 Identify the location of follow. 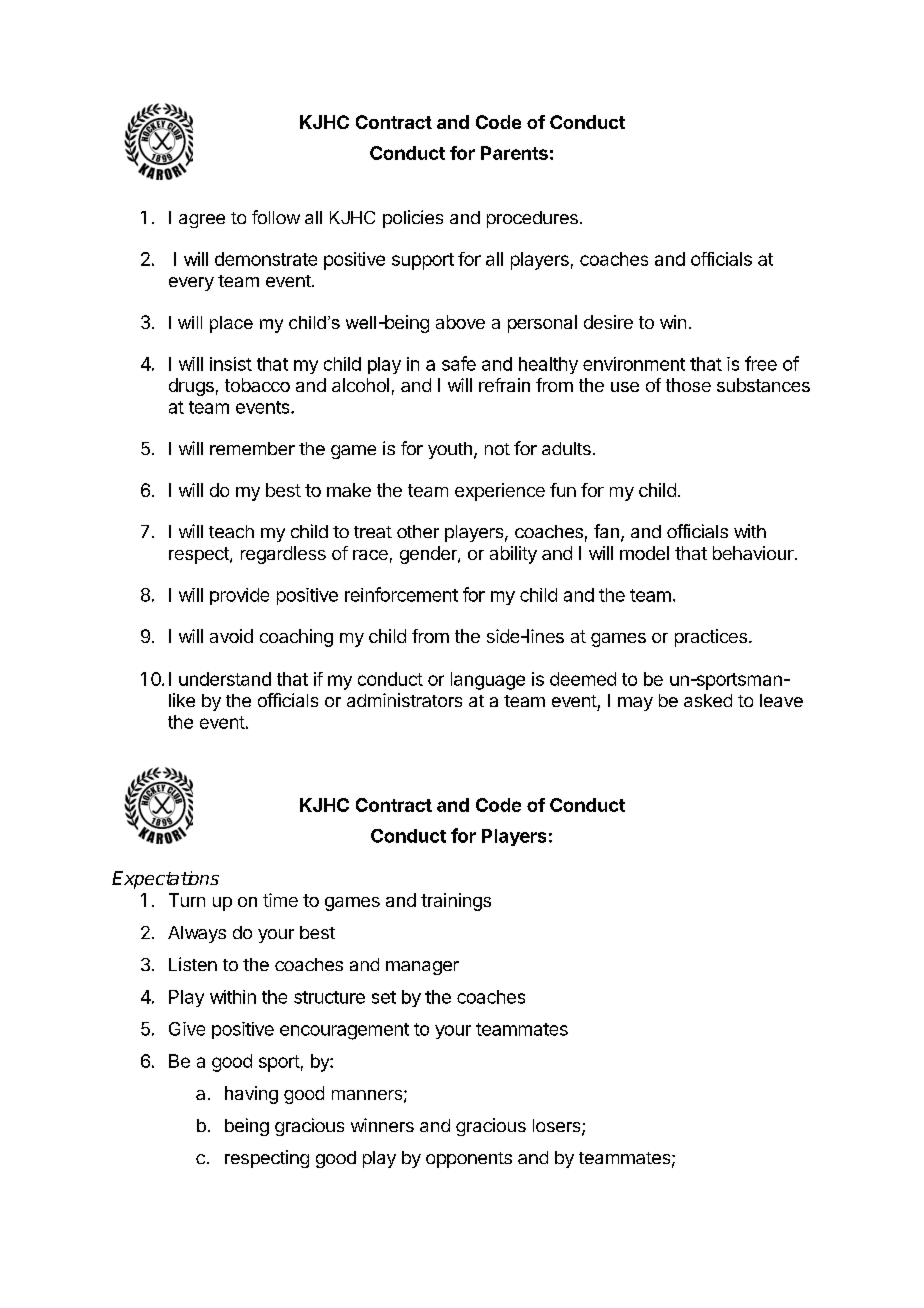
(276, 217).
